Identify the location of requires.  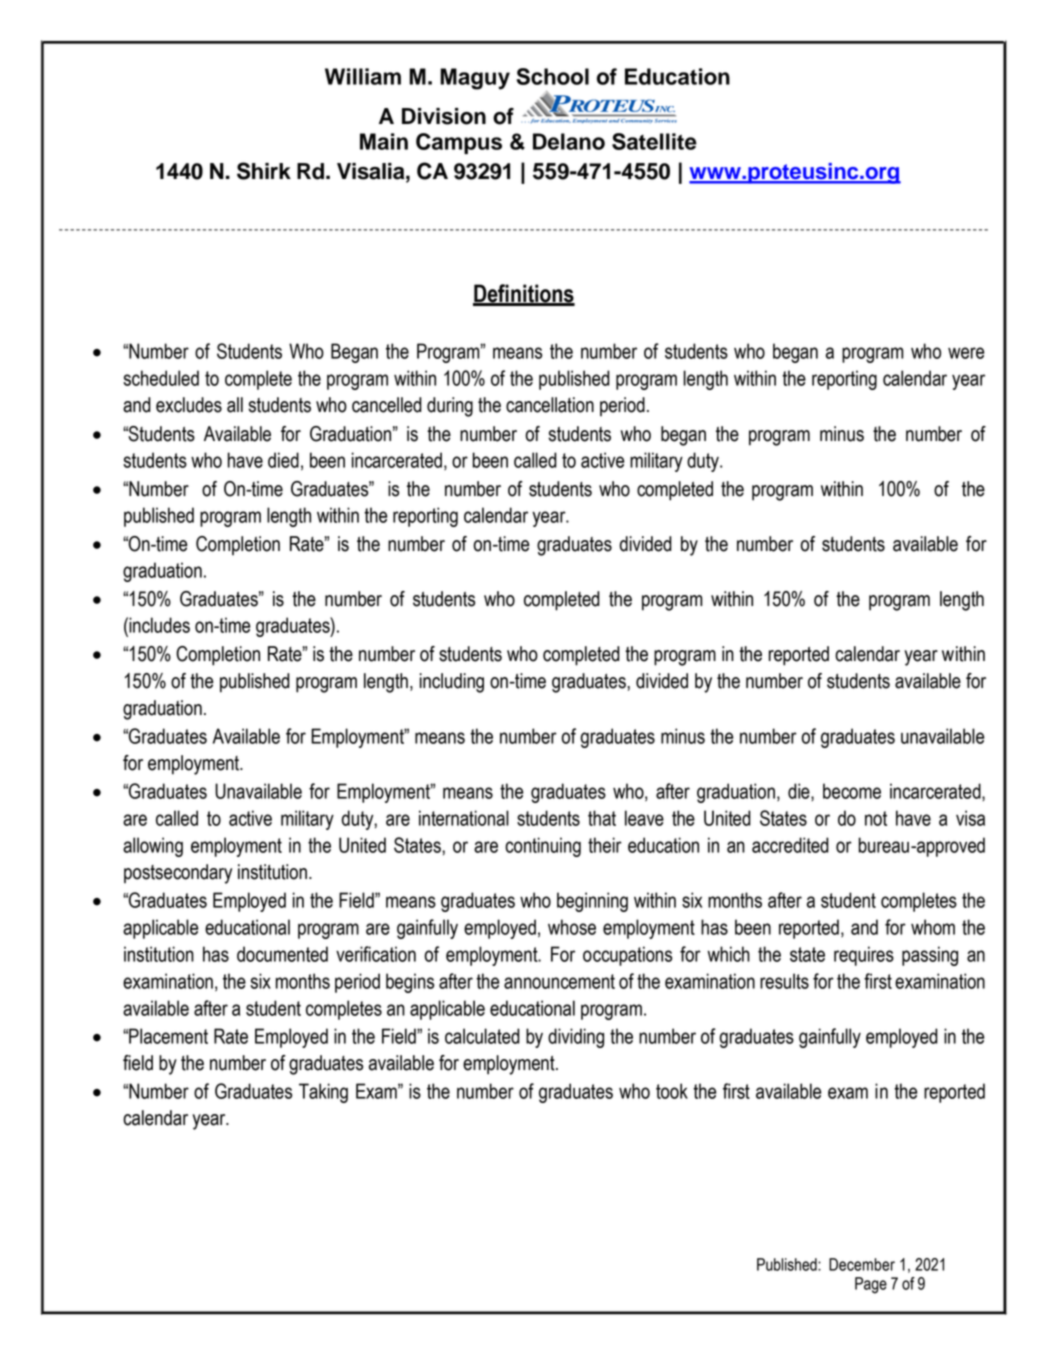
(864, 956).
